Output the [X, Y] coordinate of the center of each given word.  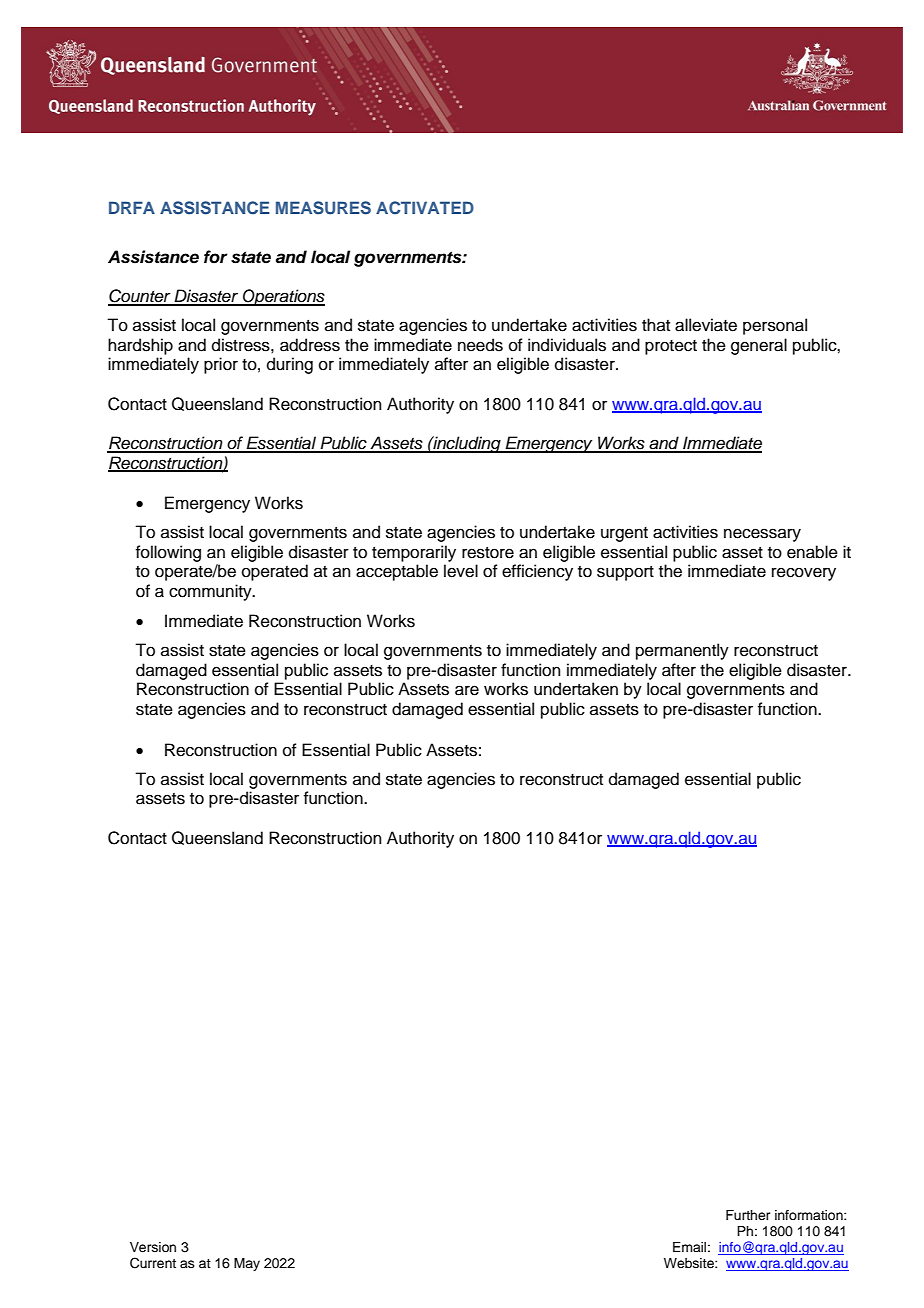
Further [748, 1215]
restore [488, 553]
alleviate [706, 325]
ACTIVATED [425, 208]
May [247, 1264]
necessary [762, 535]
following [168, 553]
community [211, 592]
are [467, 690]
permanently [682, 651]
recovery [804, 574]
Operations [283, 297]
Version [153, 1247]
